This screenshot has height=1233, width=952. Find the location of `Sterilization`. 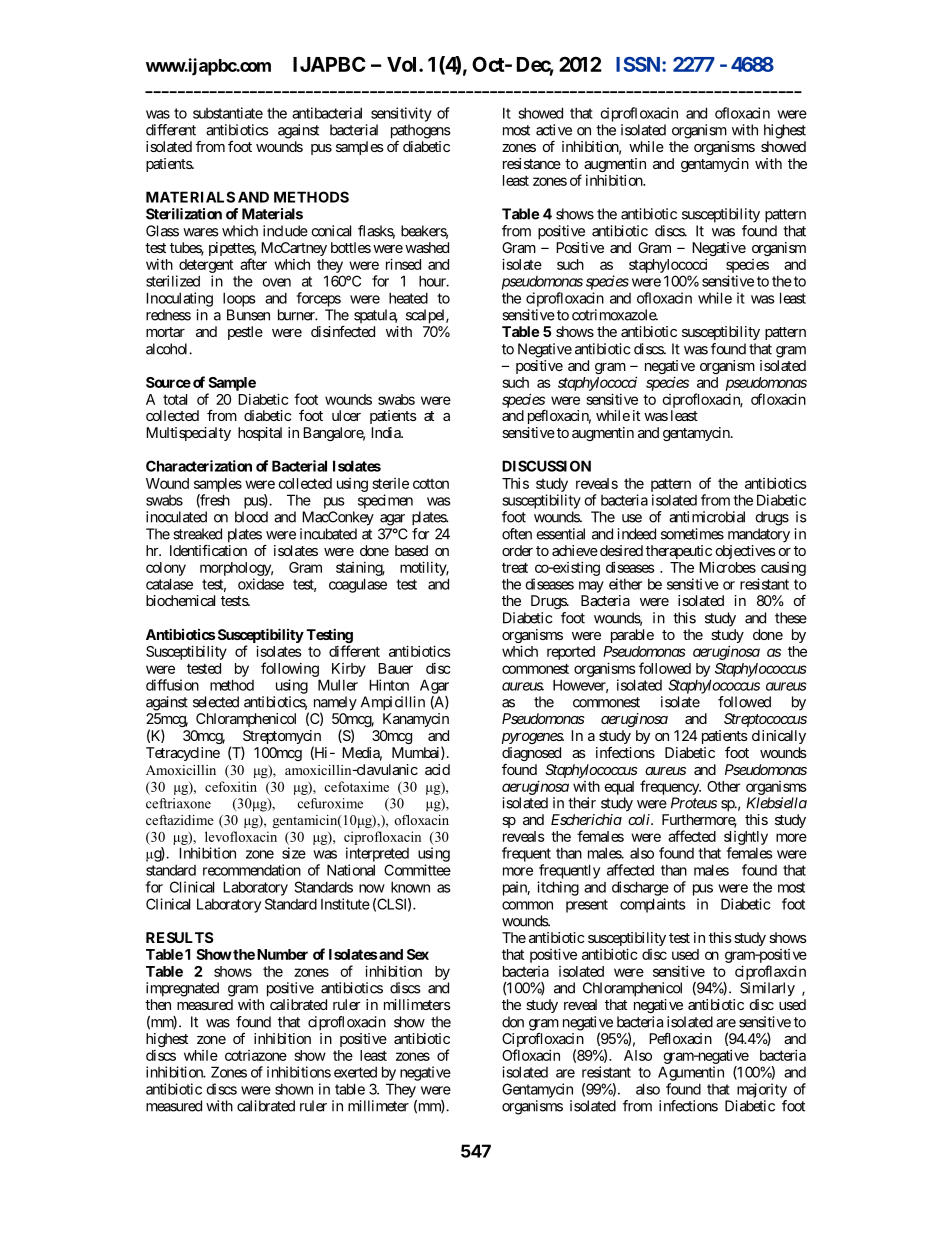

Sterilization is located at coordinates (184, 214).
